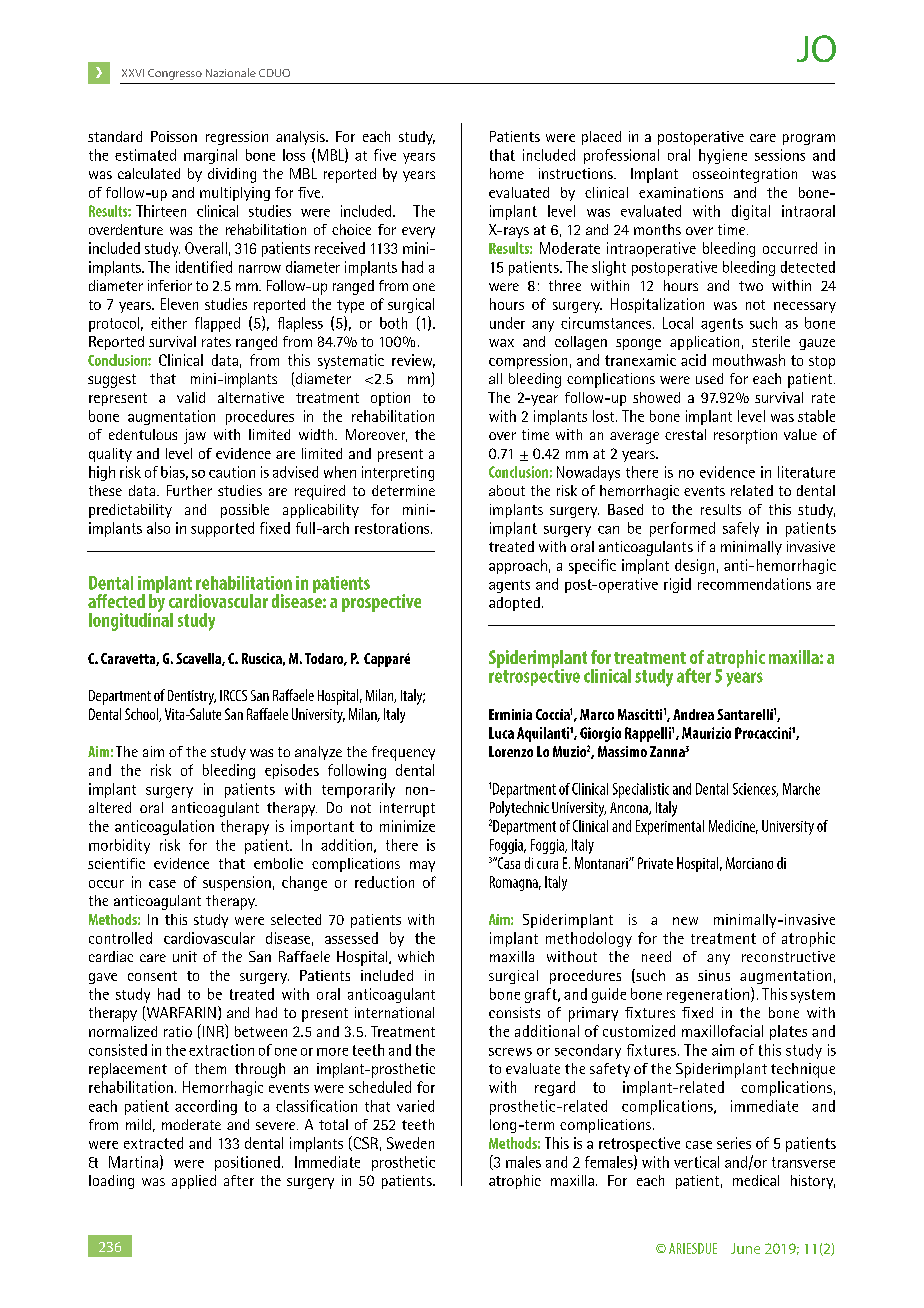  I want to click on safely, so click(741, 529).
